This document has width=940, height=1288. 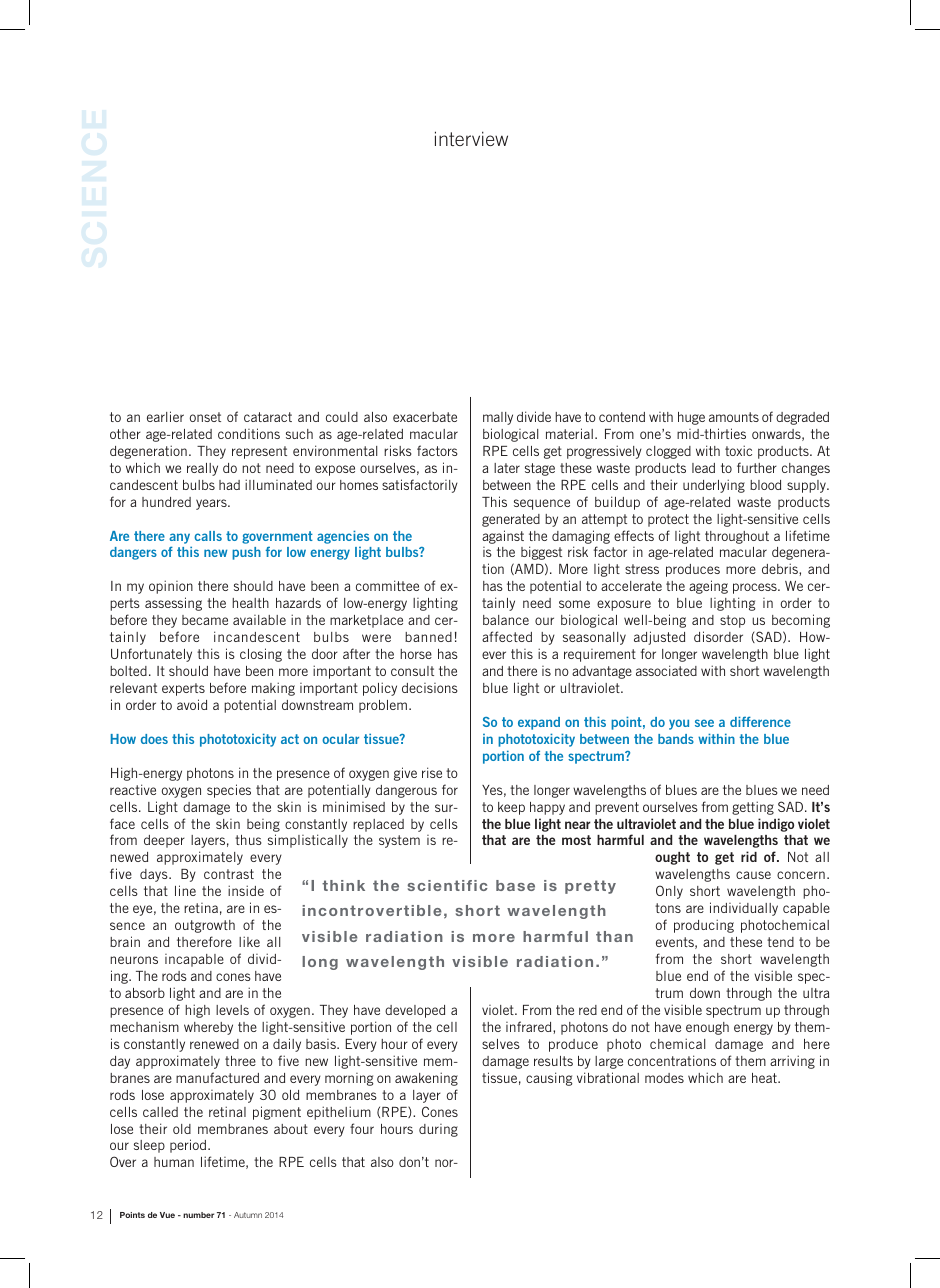 What do you see at coordinates (415, 1011) in the document?
I see `developed` at bounding box center [415, 1011].
